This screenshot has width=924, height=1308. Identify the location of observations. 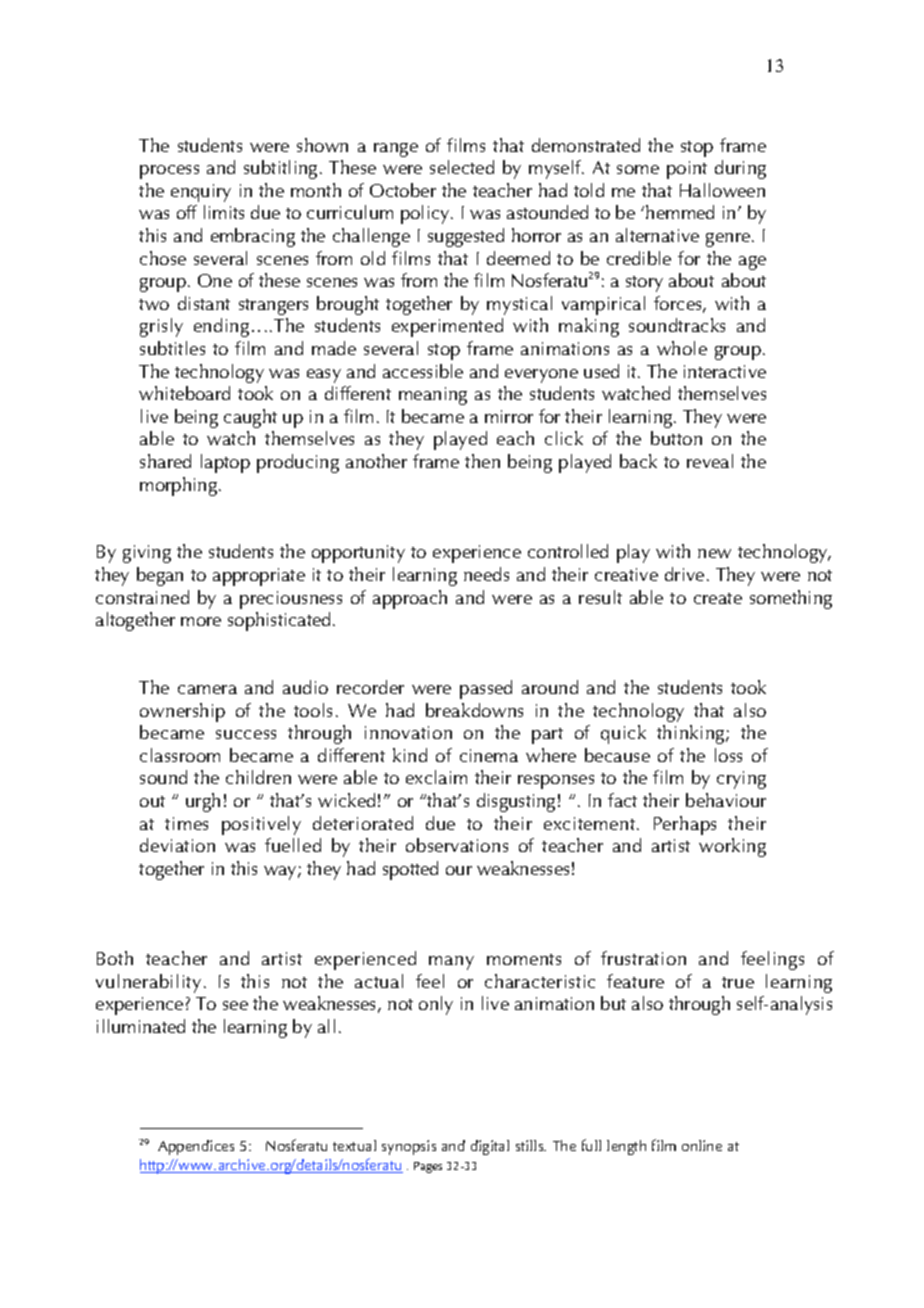
(457, 845).
